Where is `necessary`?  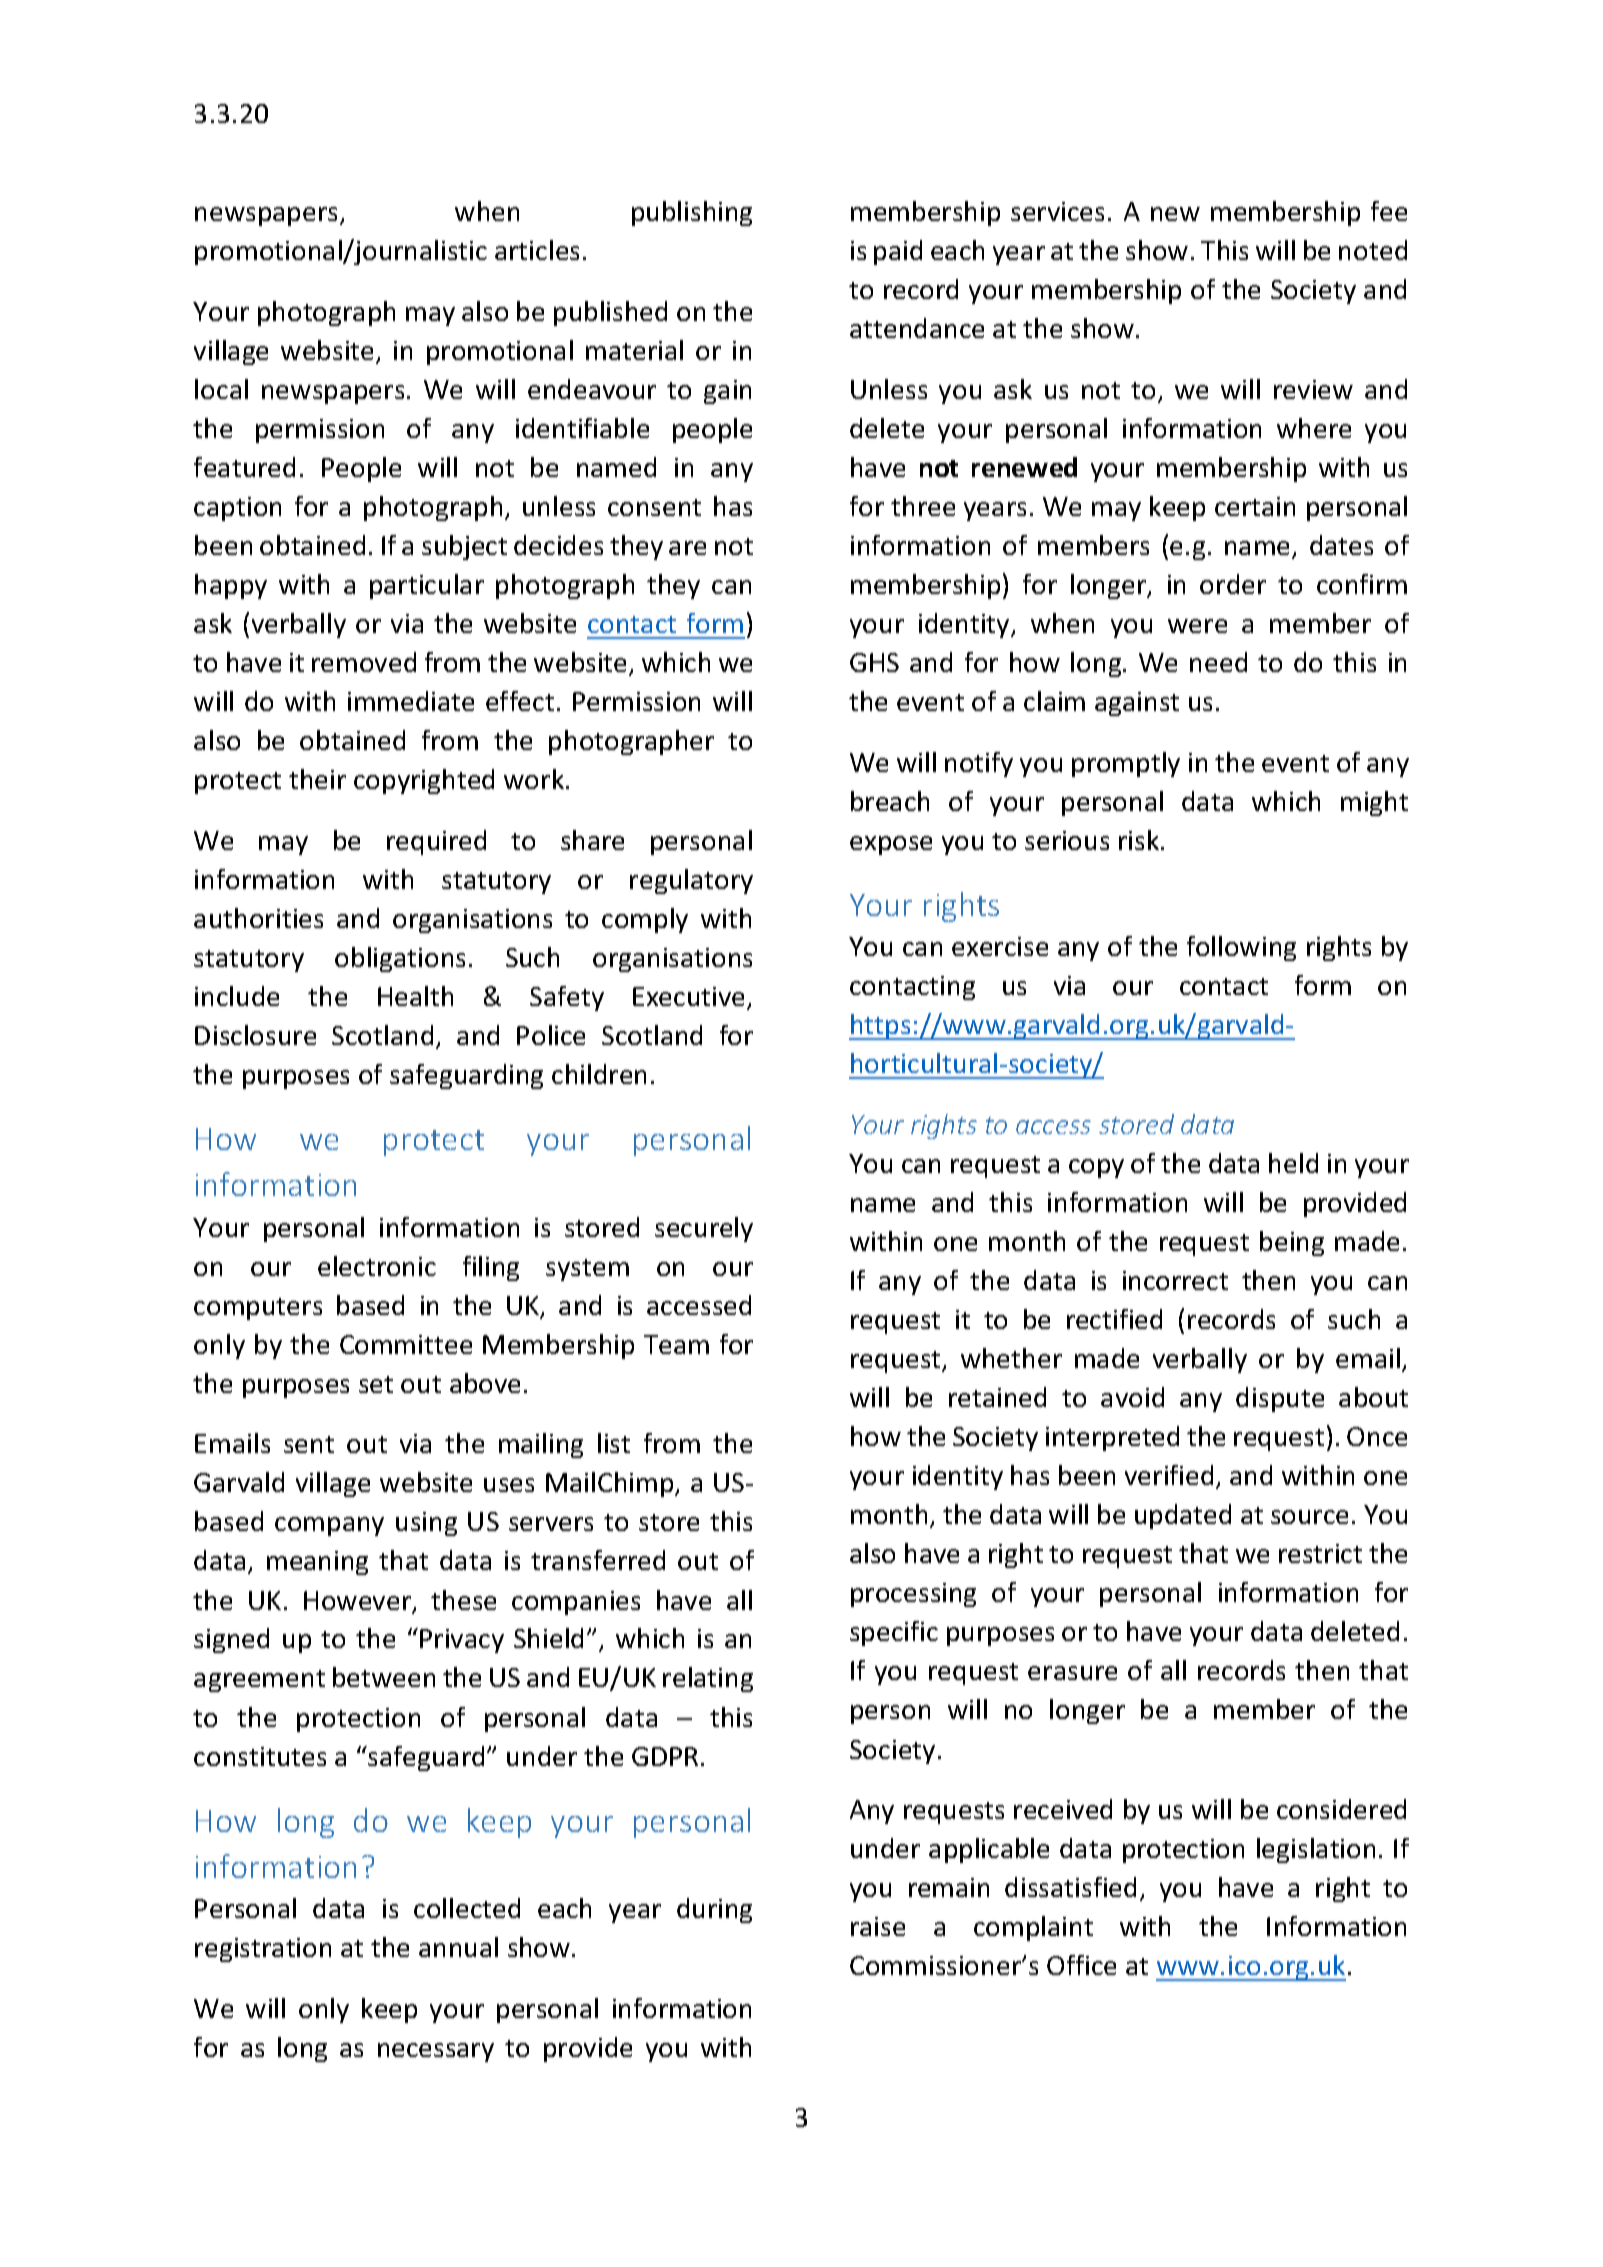
necessary is located at coordinates (436, 2052).
